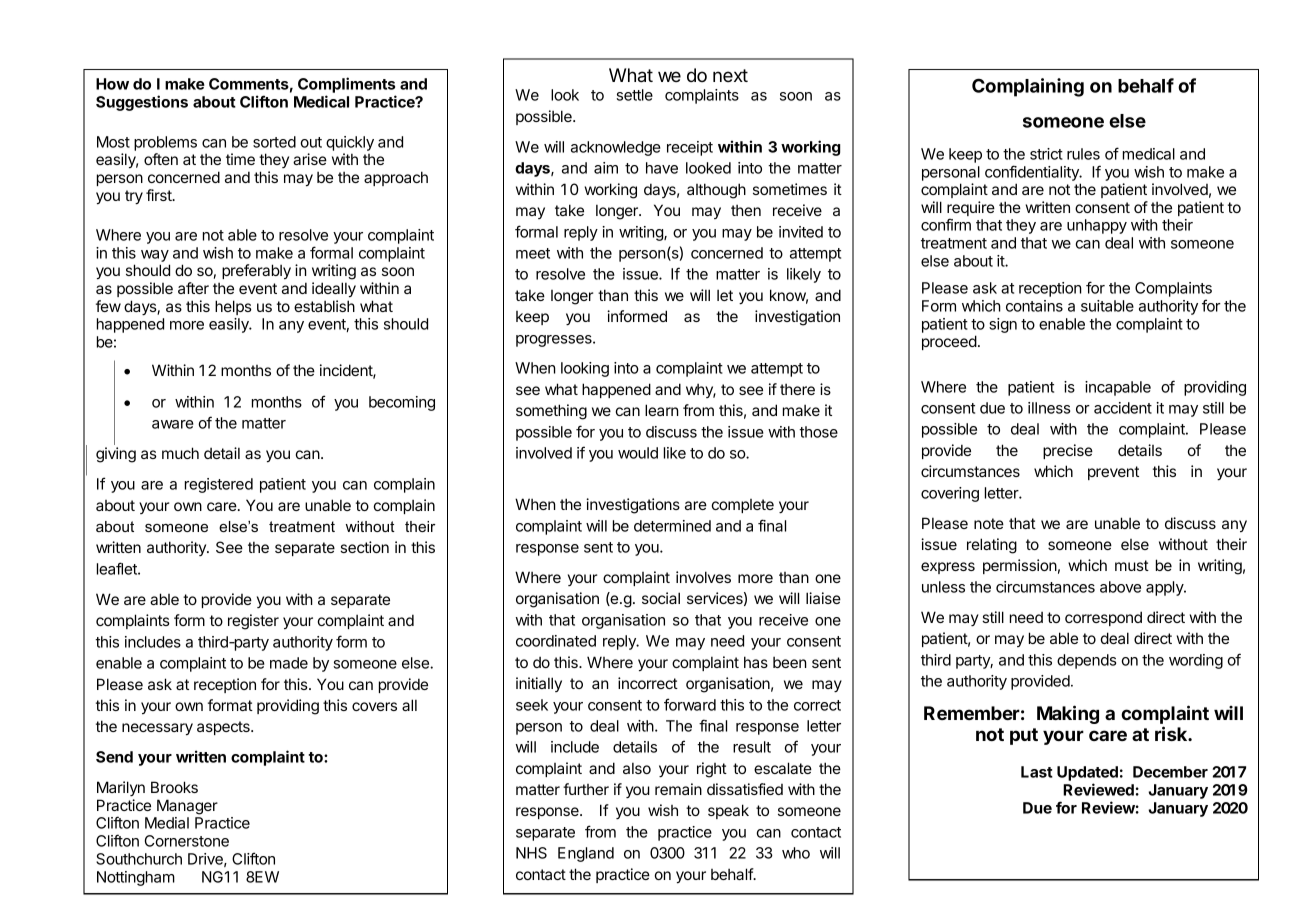  What do you see at coordinates (533, 253) in the screenshot?
I see `meet` at bounding box center [533, 253].
